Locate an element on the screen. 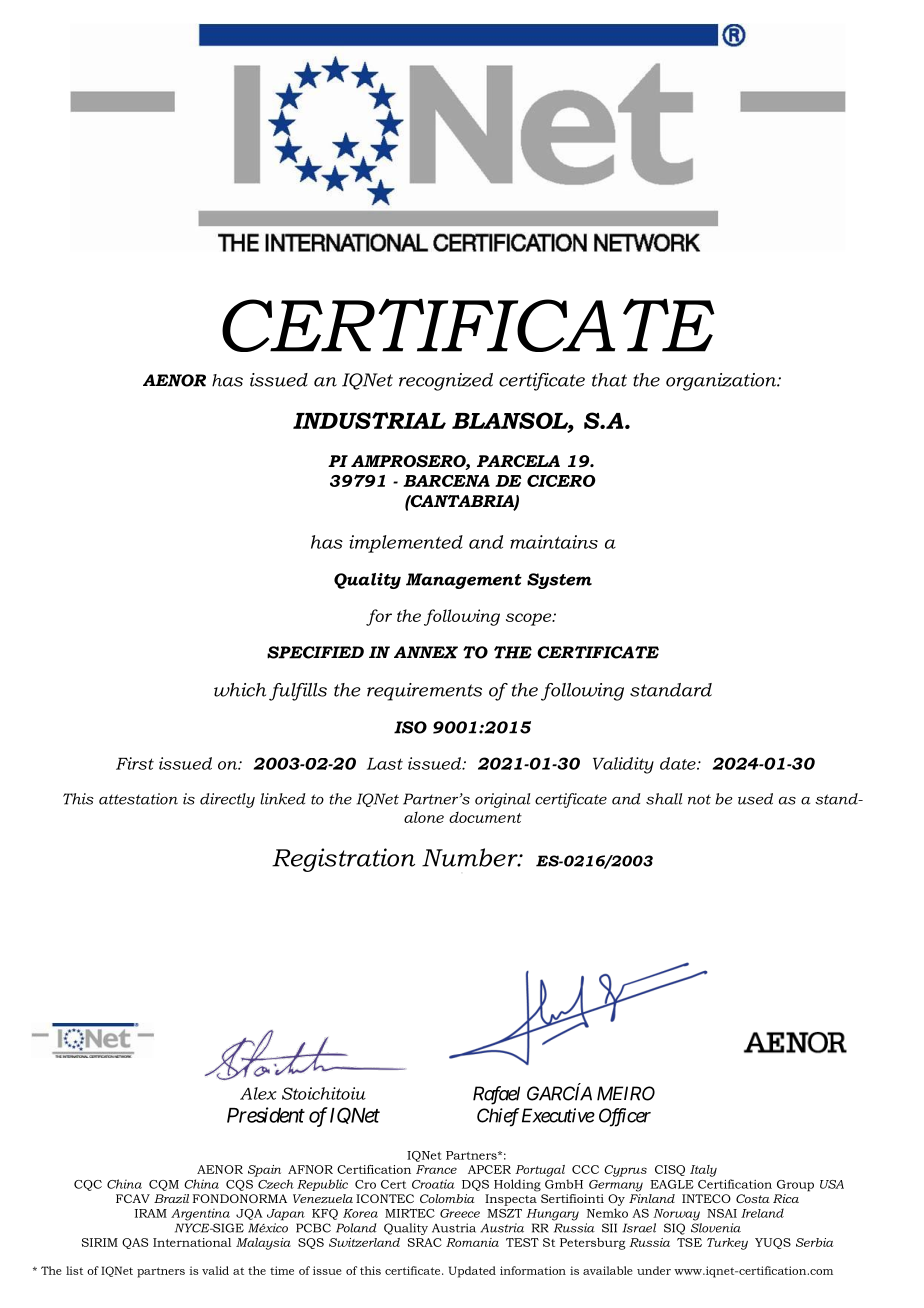  INDUSTRIAL is located at coordinates (369, 420).
